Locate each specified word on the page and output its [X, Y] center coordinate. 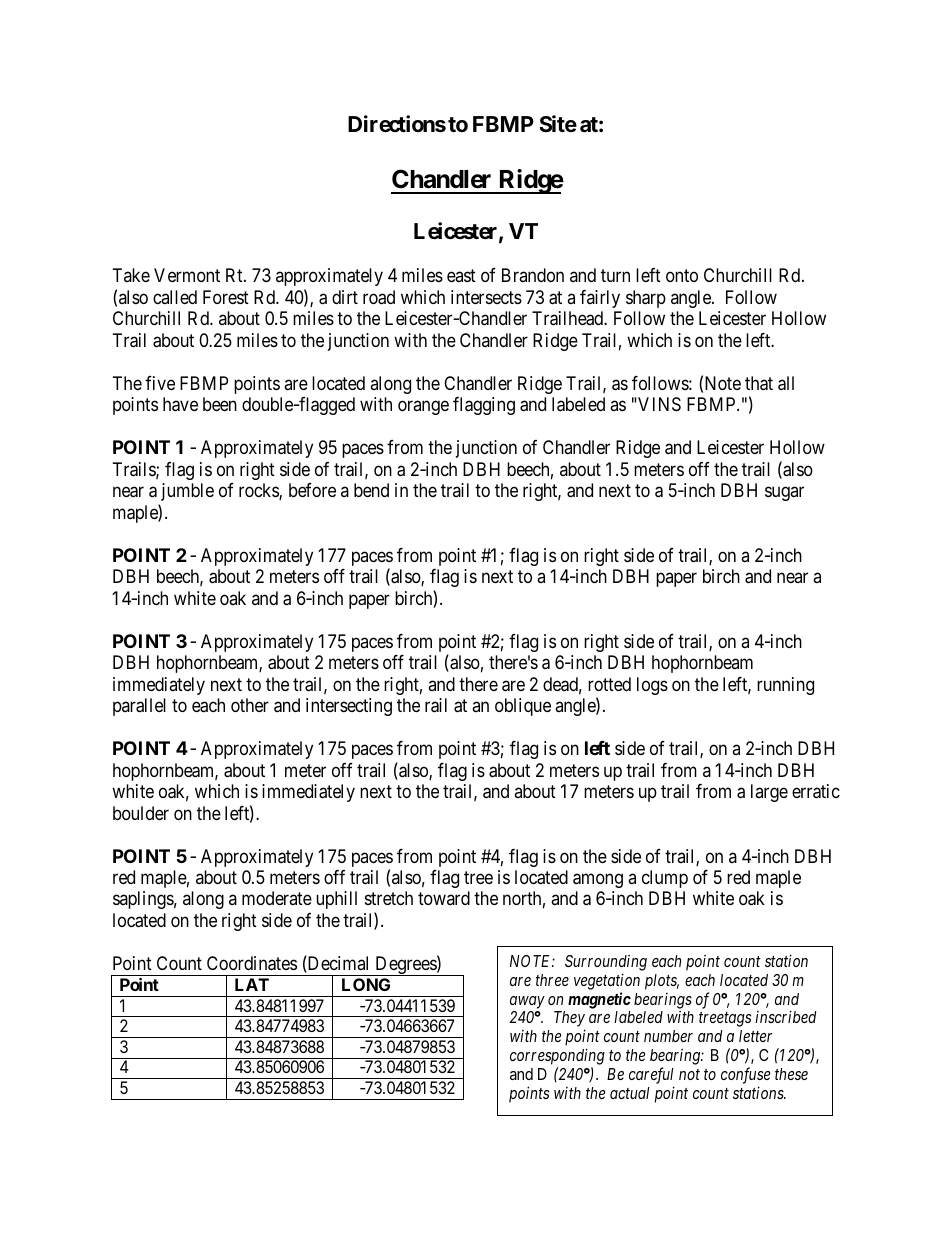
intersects [486, 297]
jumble [187, 492]
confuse [745, 1075]
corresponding [557, 1056]
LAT [252, 984]
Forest [226, 297]
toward [444, 898]
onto [682, 276]
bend [371, 490]
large [769, 793]
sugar [784, 494]
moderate [277, 898]
